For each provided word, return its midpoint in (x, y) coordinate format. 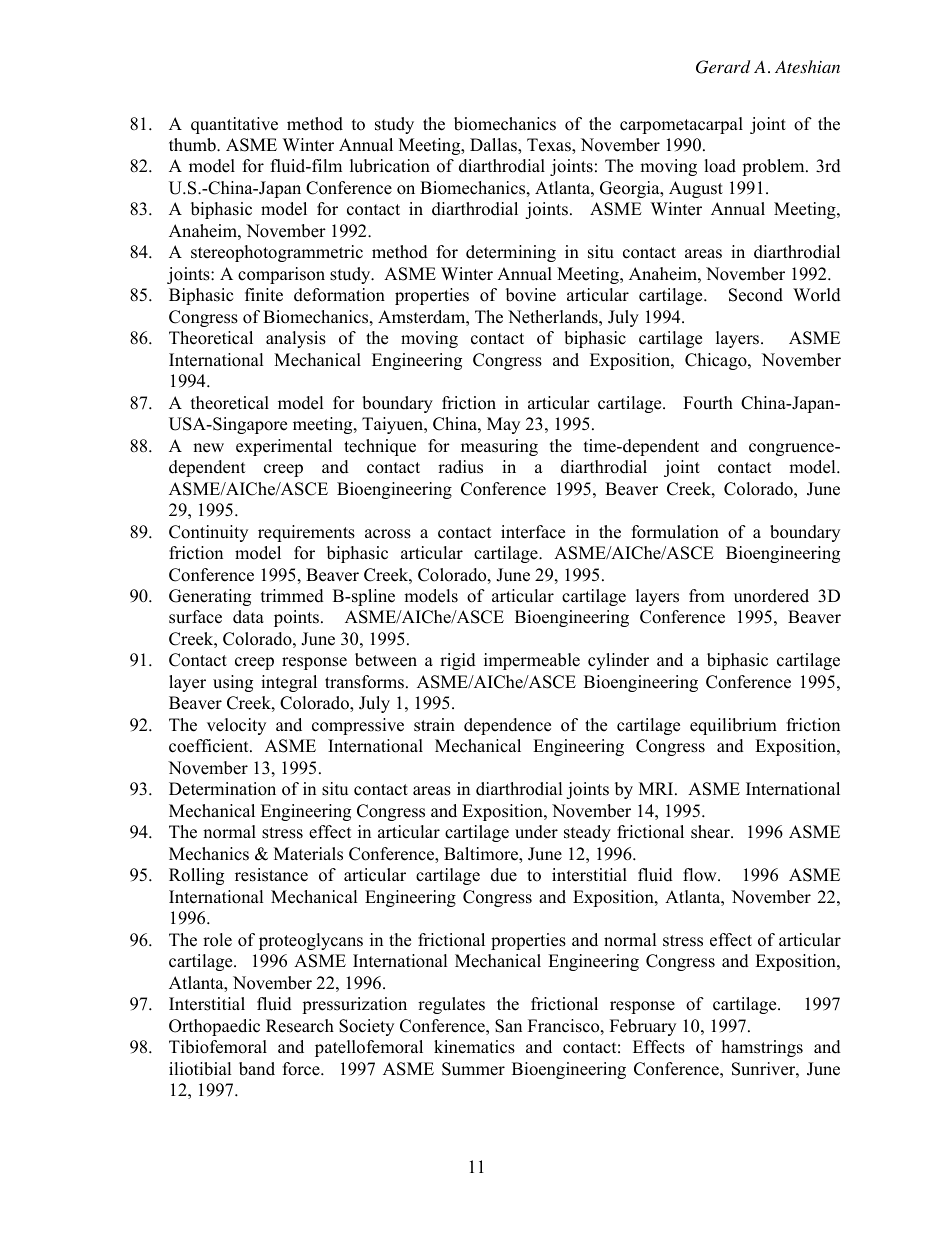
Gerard (723, 67)
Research (300, 1026)
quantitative (234, 125)
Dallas (494, 146)
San (508, 1026)
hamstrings (762, 1048)
